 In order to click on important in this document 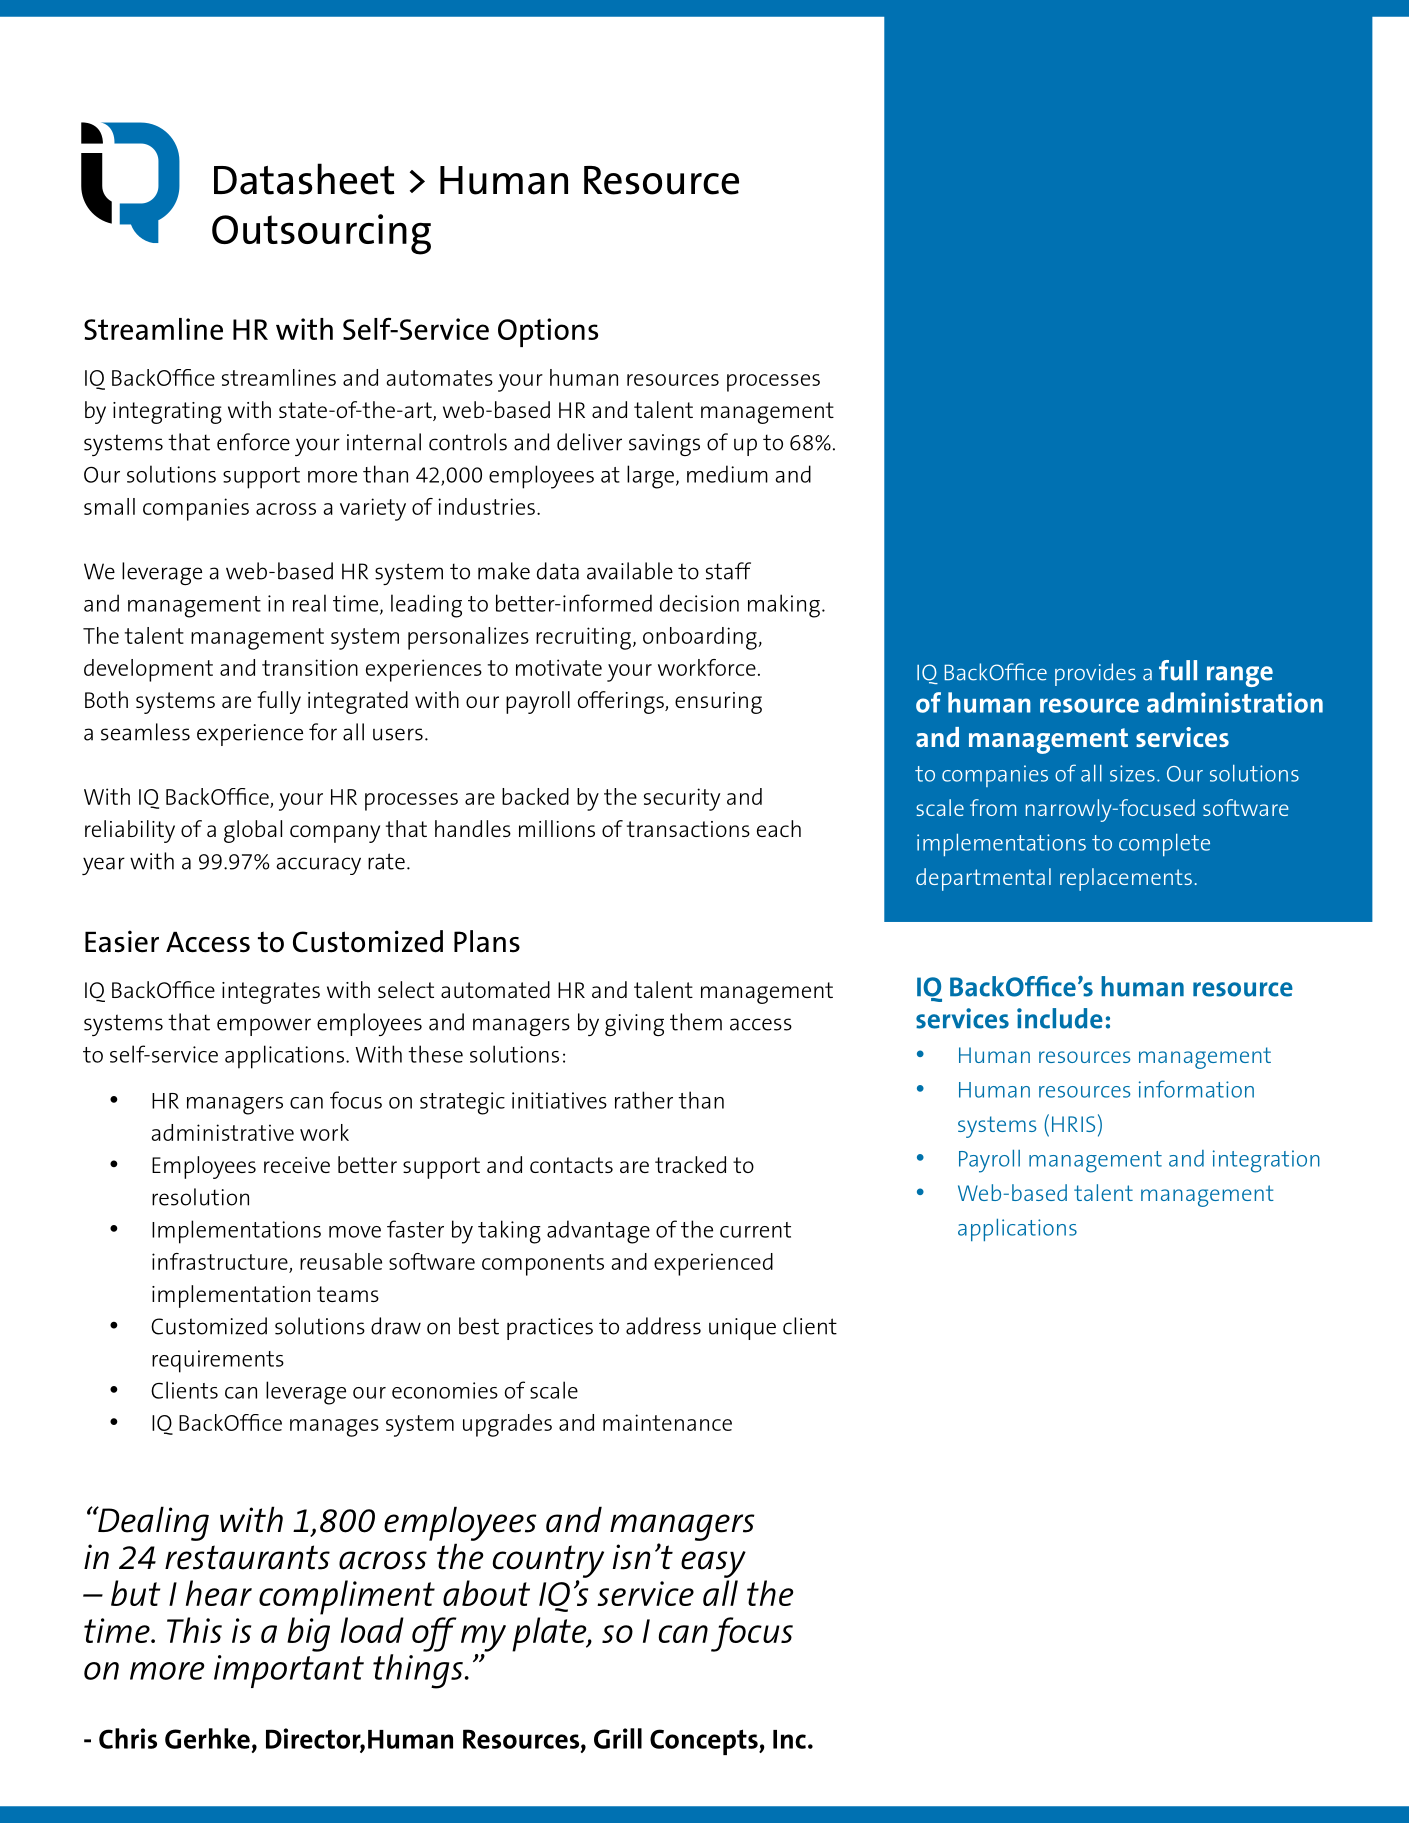, I will do `click(289, 1671)`.
